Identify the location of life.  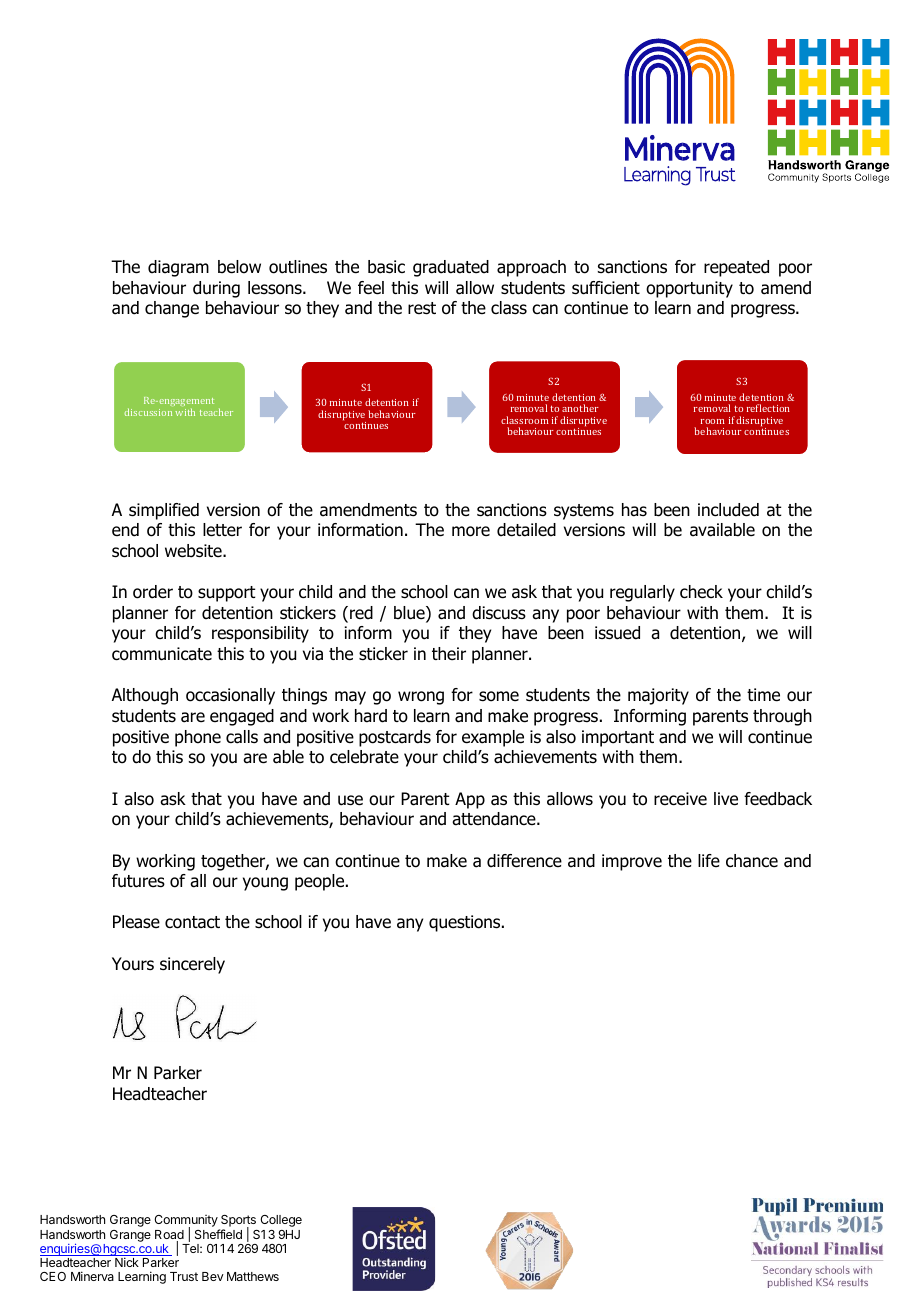
(709, 860).
